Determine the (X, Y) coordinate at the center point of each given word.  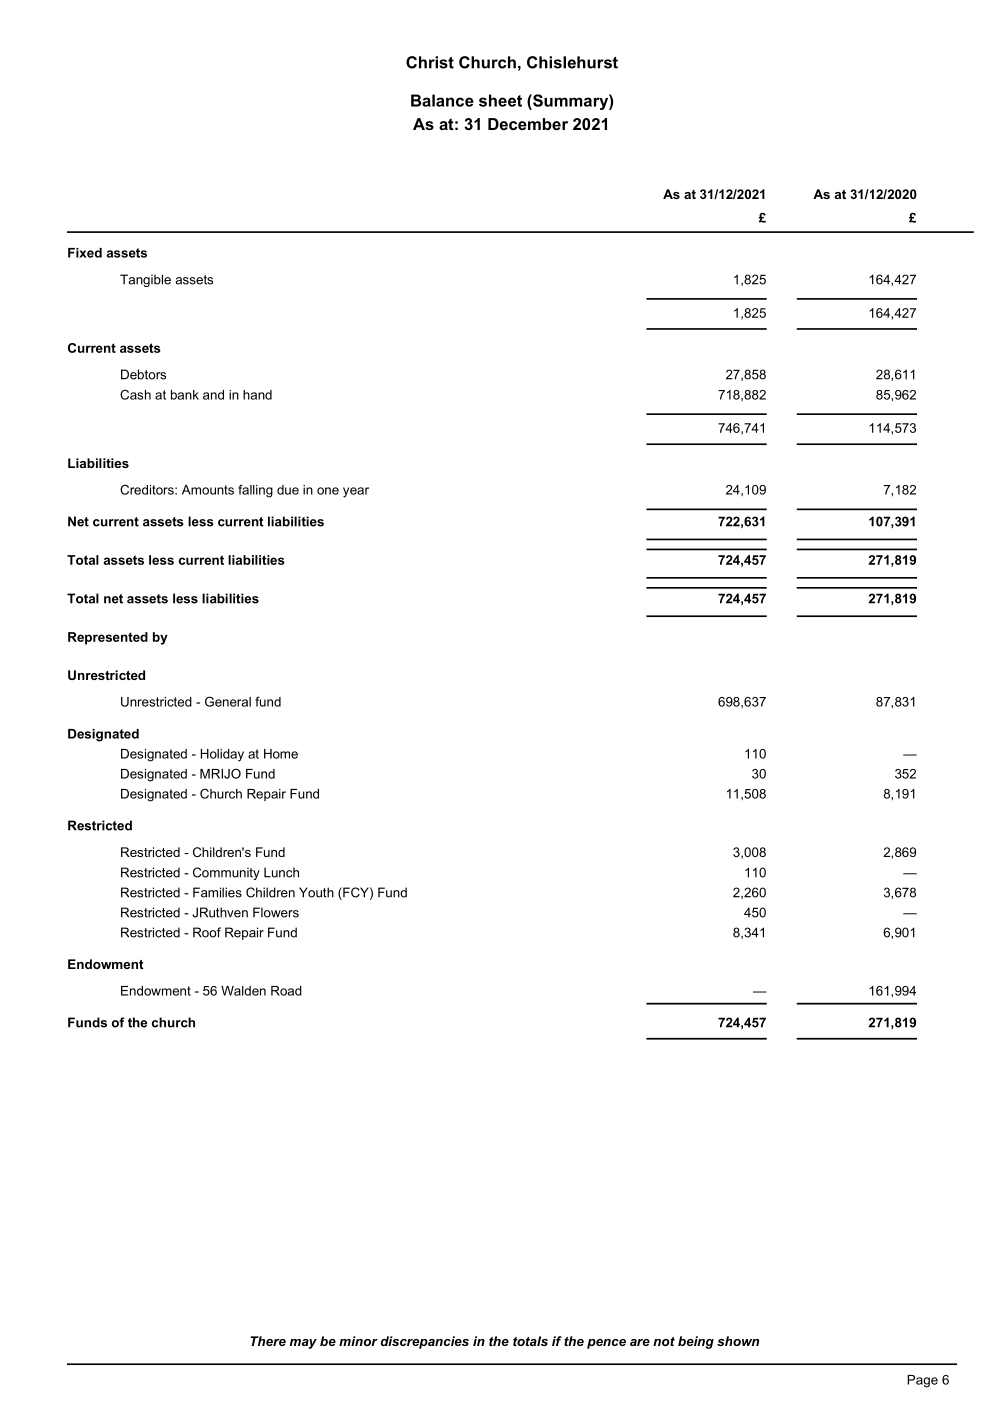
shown (738, 1341)
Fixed (85, 253)
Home (281, 754)
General (228, 701)
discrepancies (425, 1342)
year (356, 492)
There (268, 1341)
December (528, 124)
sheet (500, 100)
